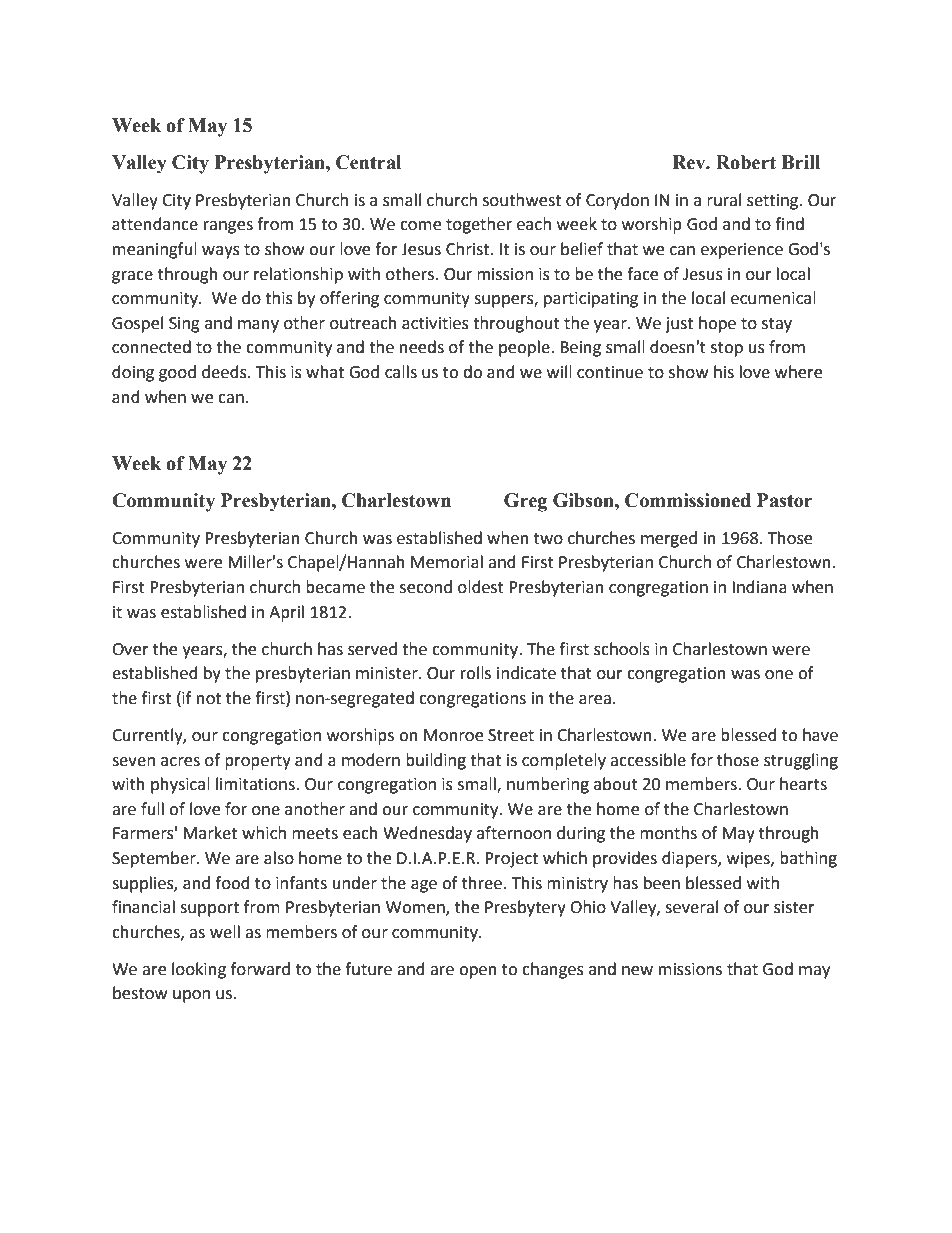  Describe the element at coordinates (522, 200) in the page. I see `southwest` at that location.
